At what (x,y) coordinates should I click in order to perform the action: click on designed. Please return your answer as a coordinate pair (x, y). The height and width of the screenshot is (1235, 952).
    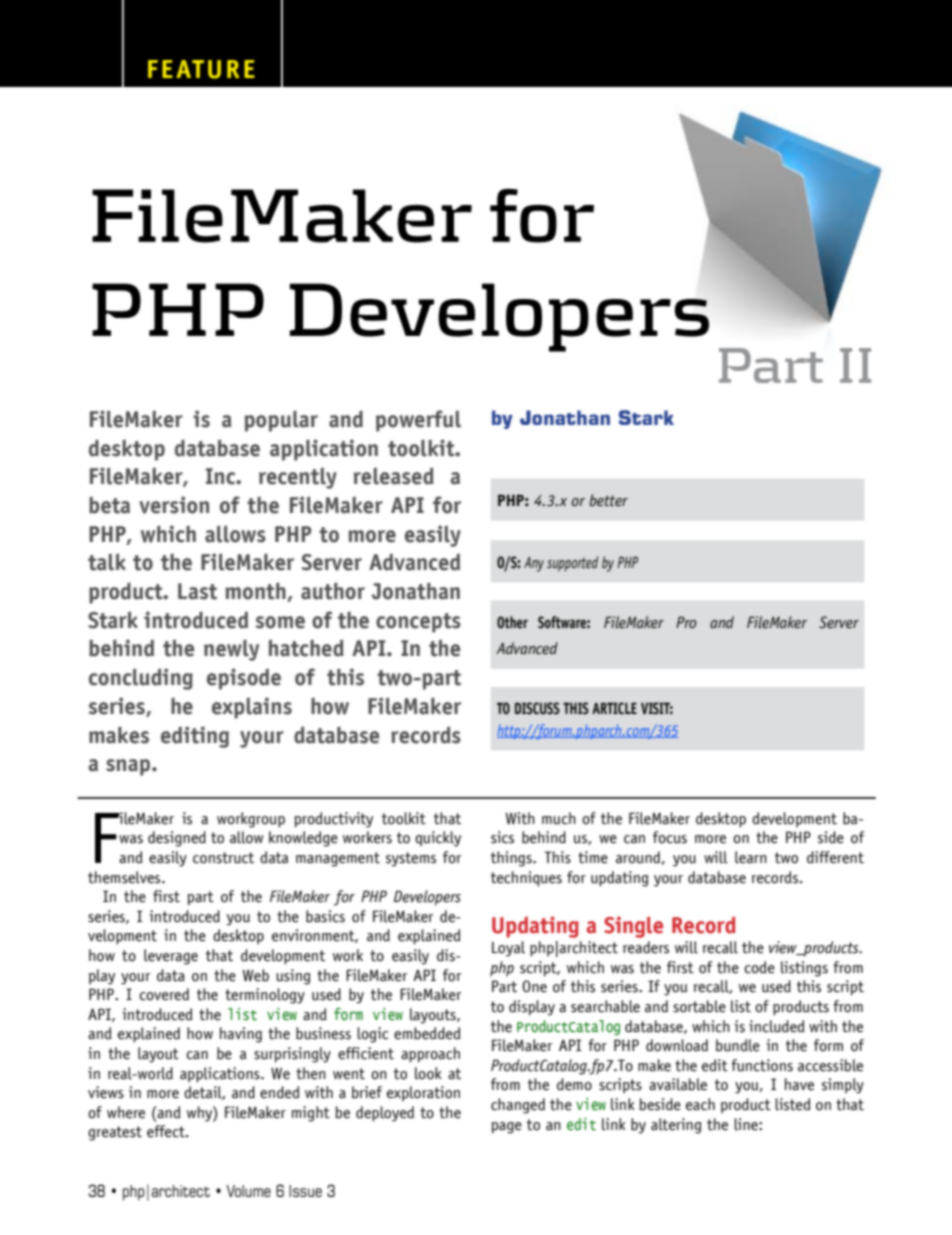
    Looking at the image, I should click on (177, 839).
